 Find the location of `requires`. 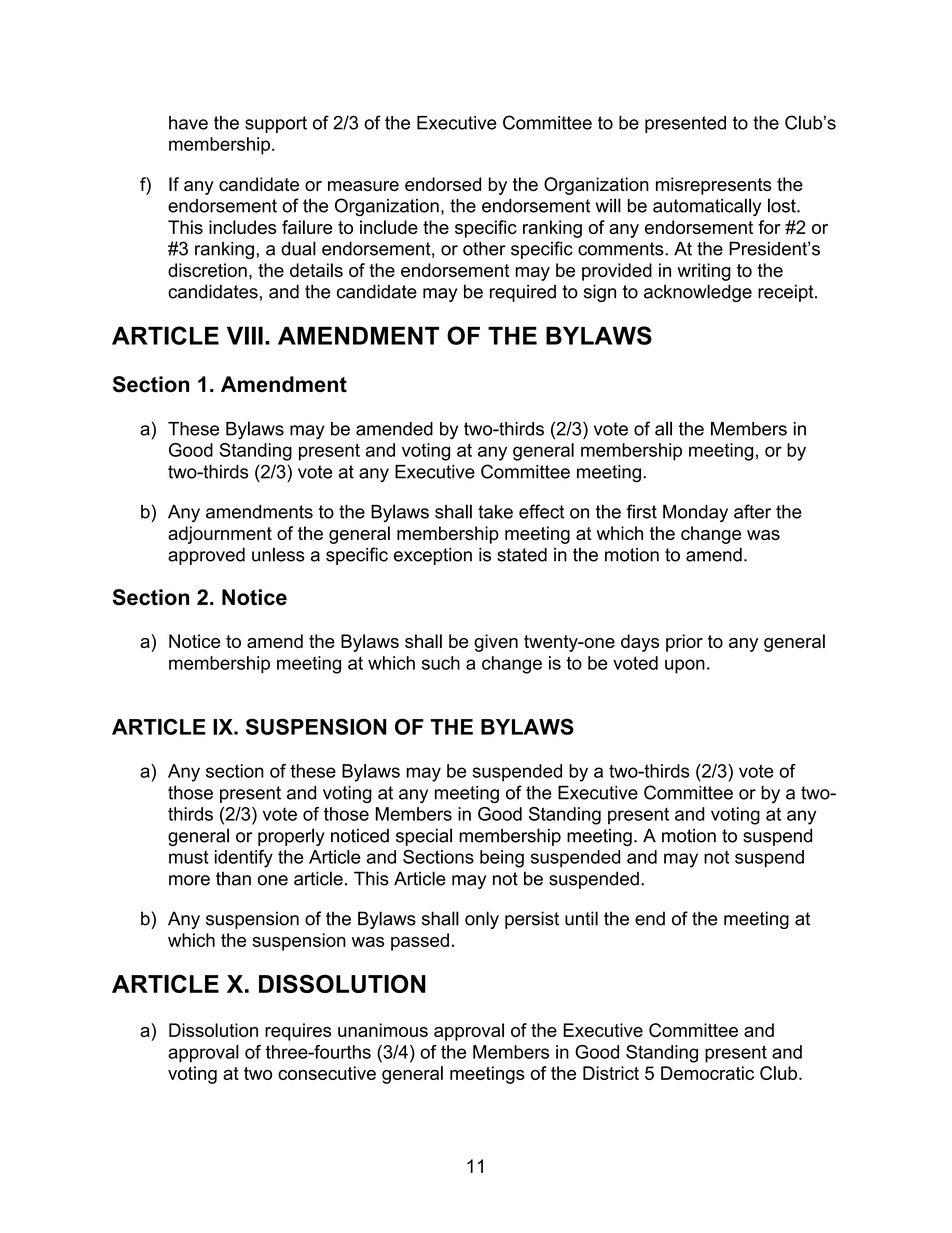

requires is located at coordinates (298, 1032).
